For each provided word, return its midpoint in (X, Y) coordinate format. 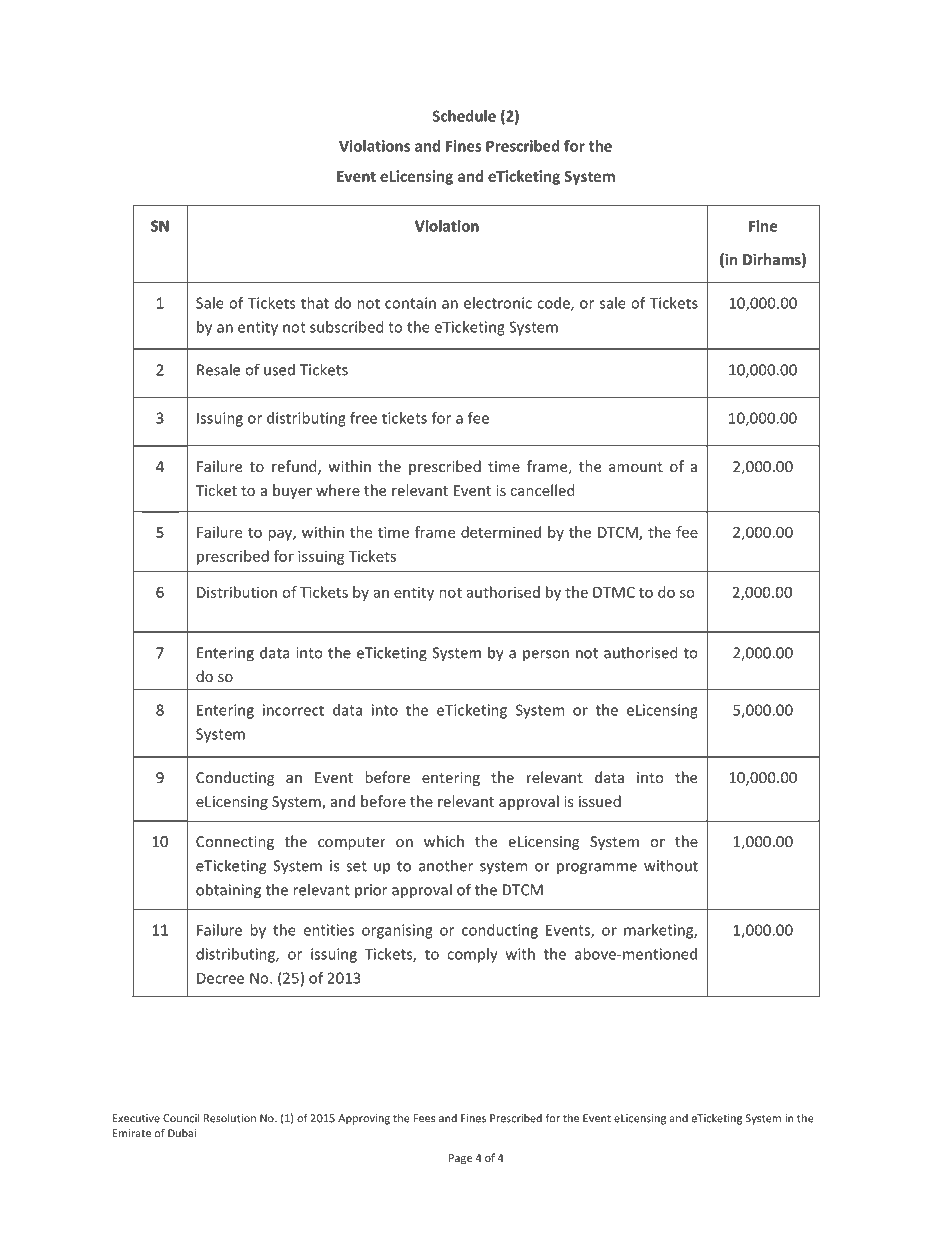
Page (460, 1159)
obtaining (228, 891)
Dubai (182, 1133)
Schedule (464, 116)
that (315, 303)
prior (371, 891)
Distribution (237, 592)
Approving (364, 1119)
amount (636, 467)
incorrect (293, 710)
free (363, 418)
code (554, 304)
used (279, 370)
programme (597, 869)
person (546, 655)
